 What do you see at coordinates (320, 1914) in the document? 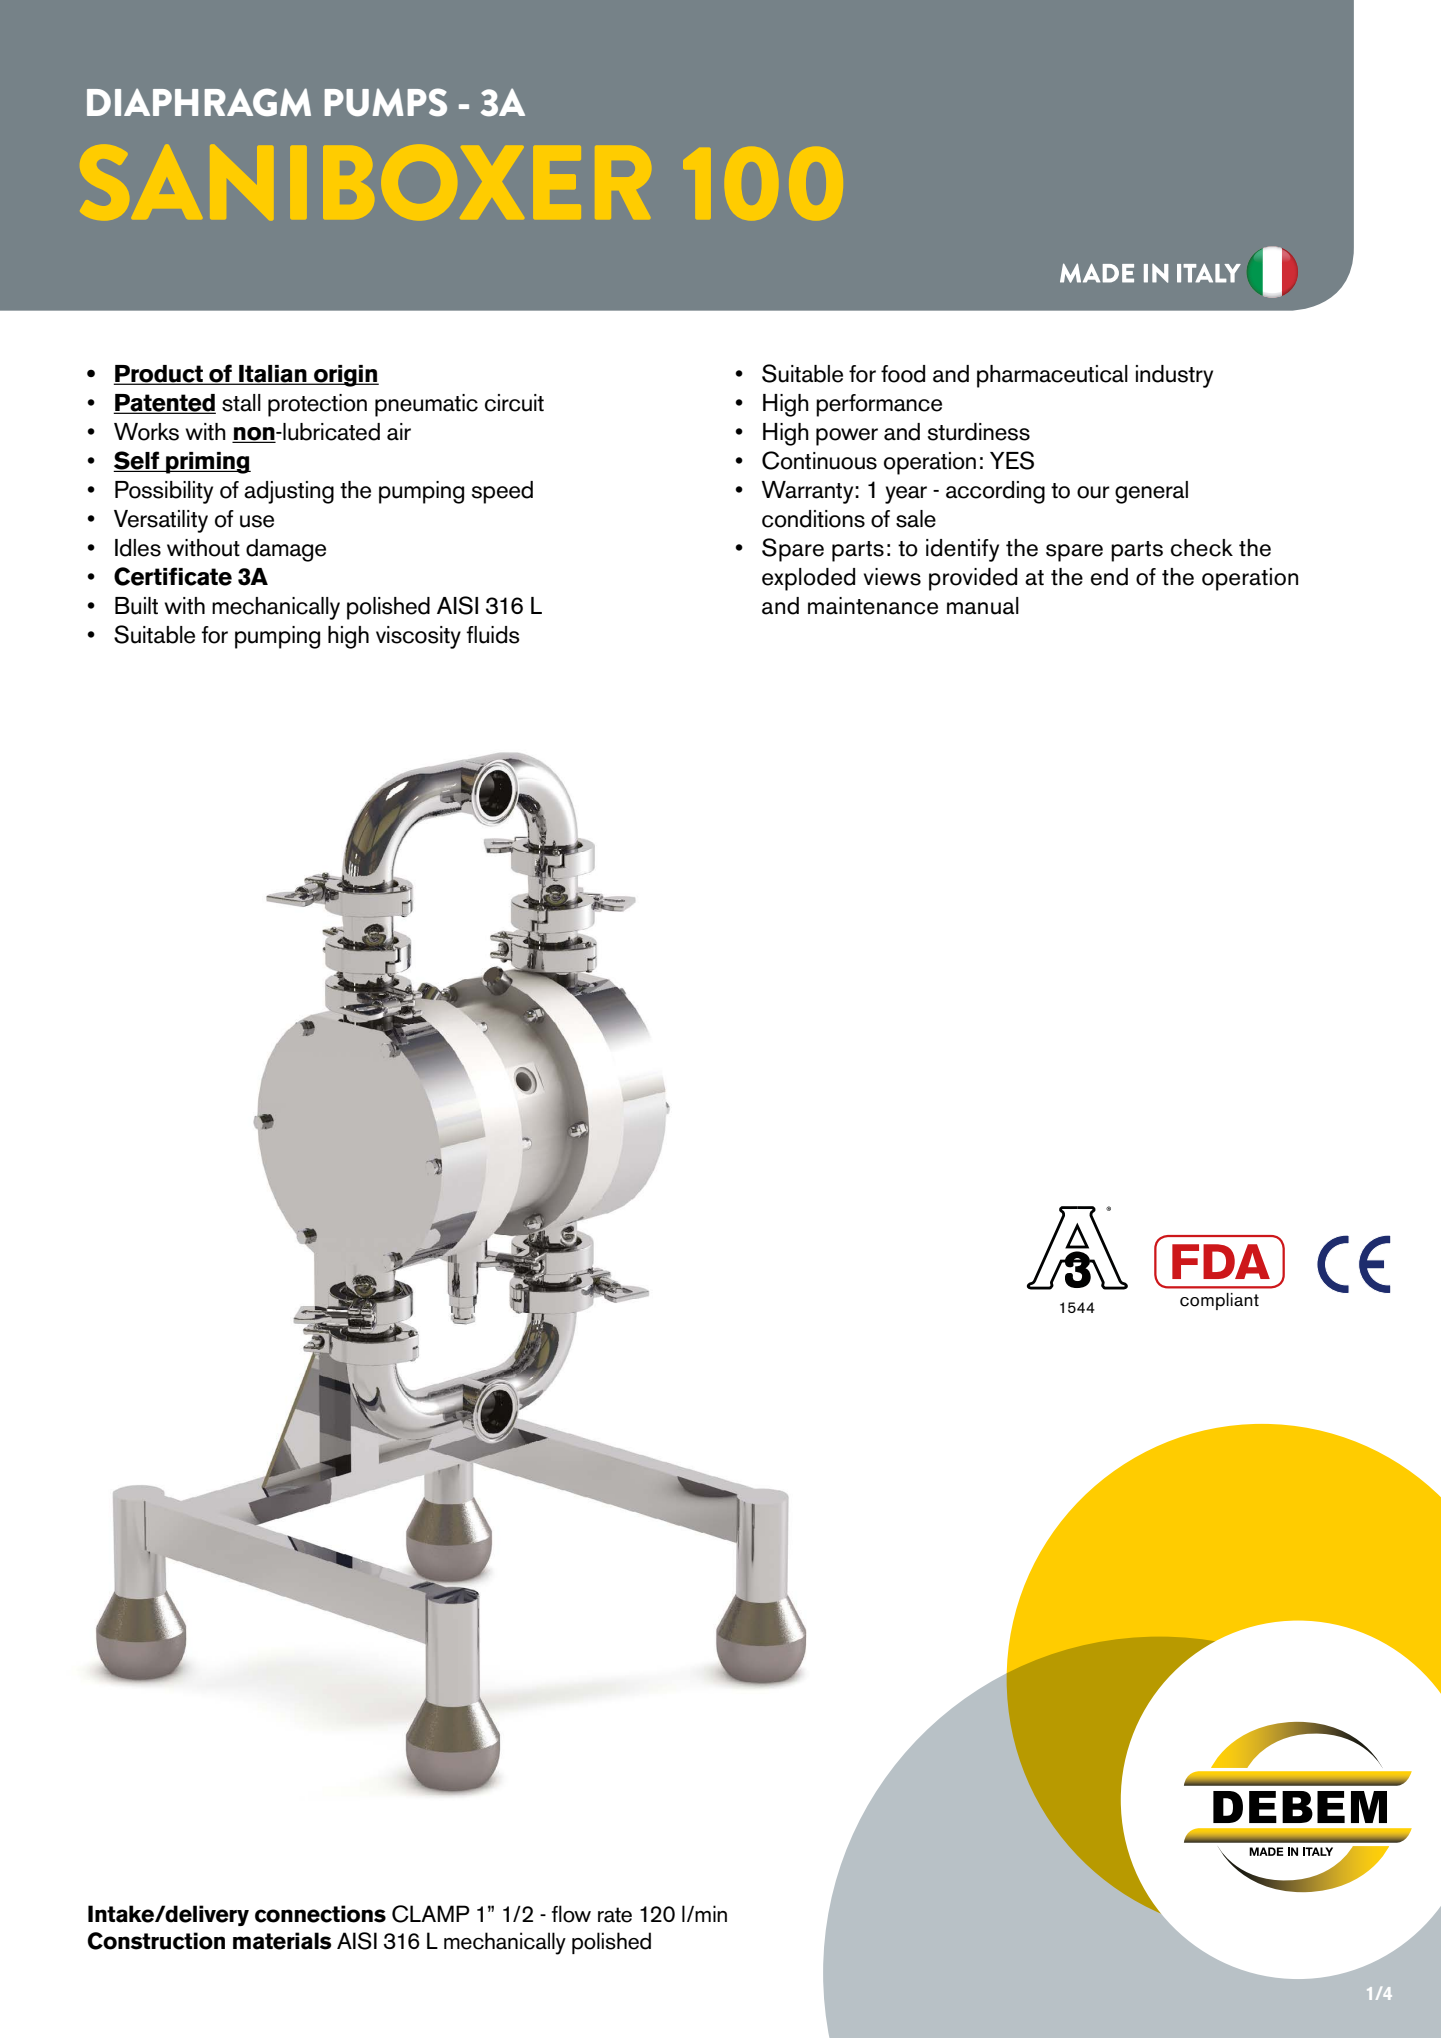
I see `connections` at bounding box center [320, 1914].
